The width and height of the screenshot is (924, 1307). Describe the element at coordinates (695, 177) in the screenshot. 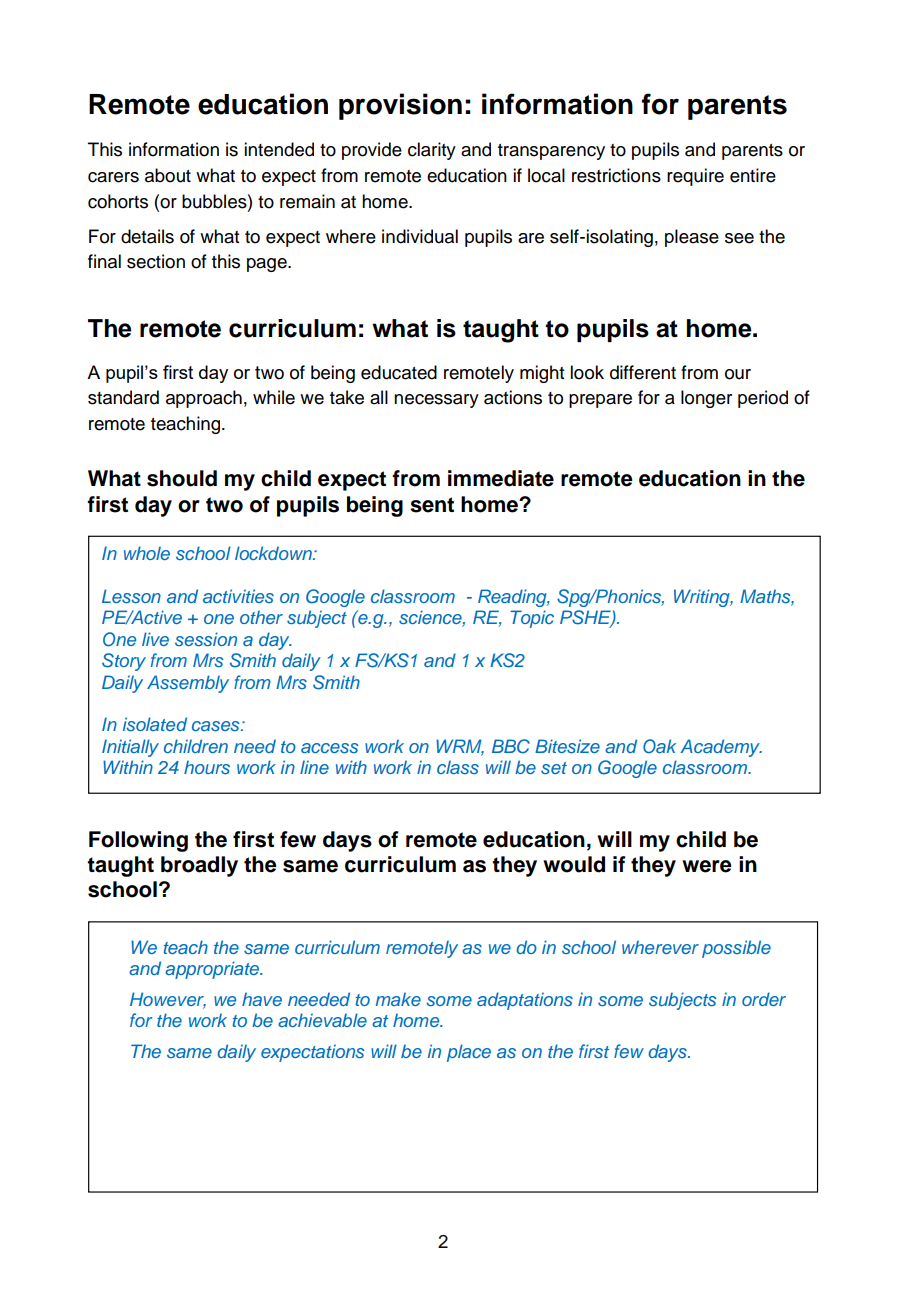

I see `require` at that location.
